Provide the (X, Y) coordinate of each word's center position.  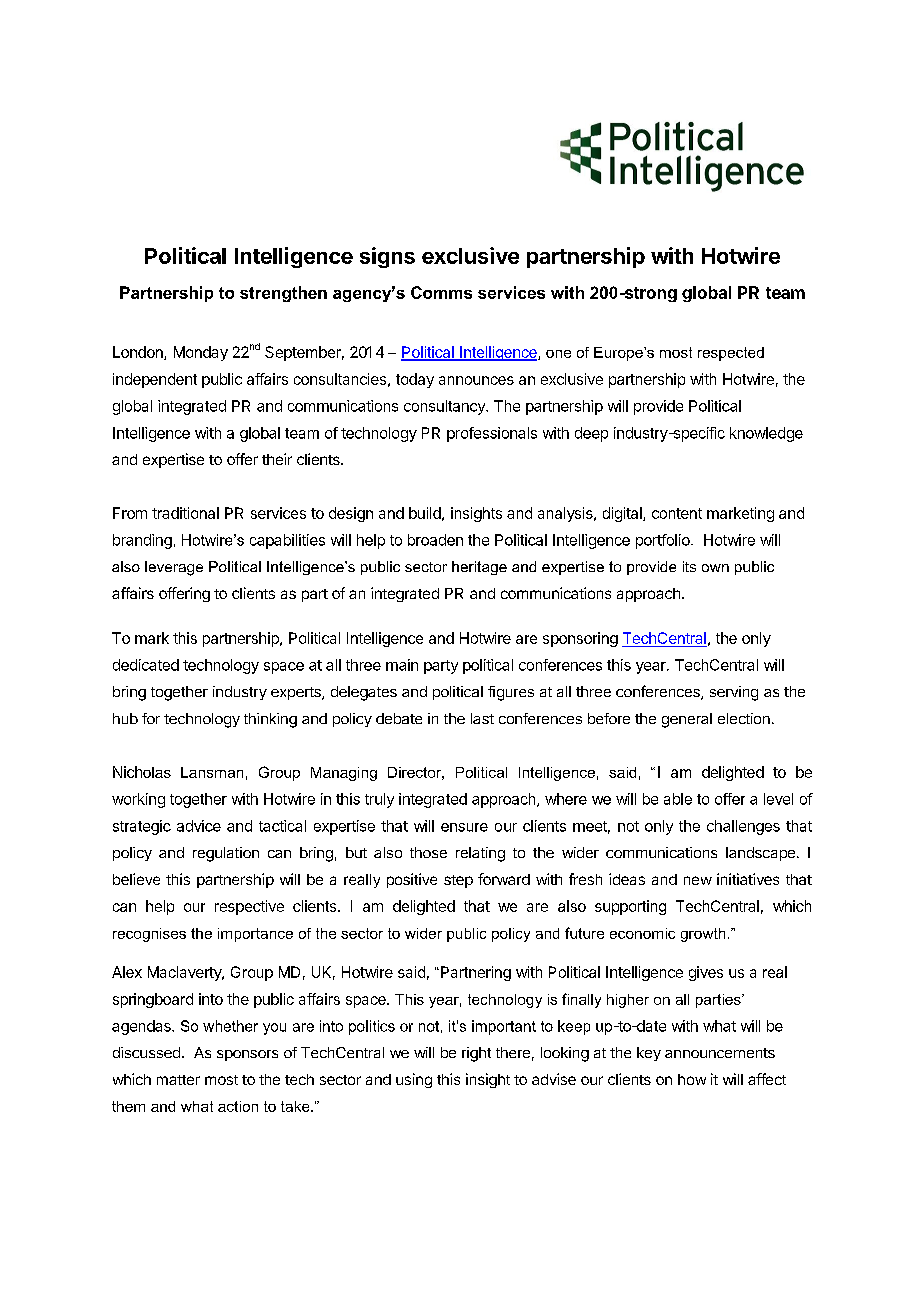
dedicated (146, 665)
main (402, 665)
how (692, 1079)
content (677, 513)
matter (178, 1080)
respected (731, 354)
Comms (441, 292)
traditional (185, 513)
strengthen (283, 294)
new (698, 880)
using (414, 1080)
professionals (492, 434)
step (458, 881)
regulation (226, 854)
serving (734, 693)
